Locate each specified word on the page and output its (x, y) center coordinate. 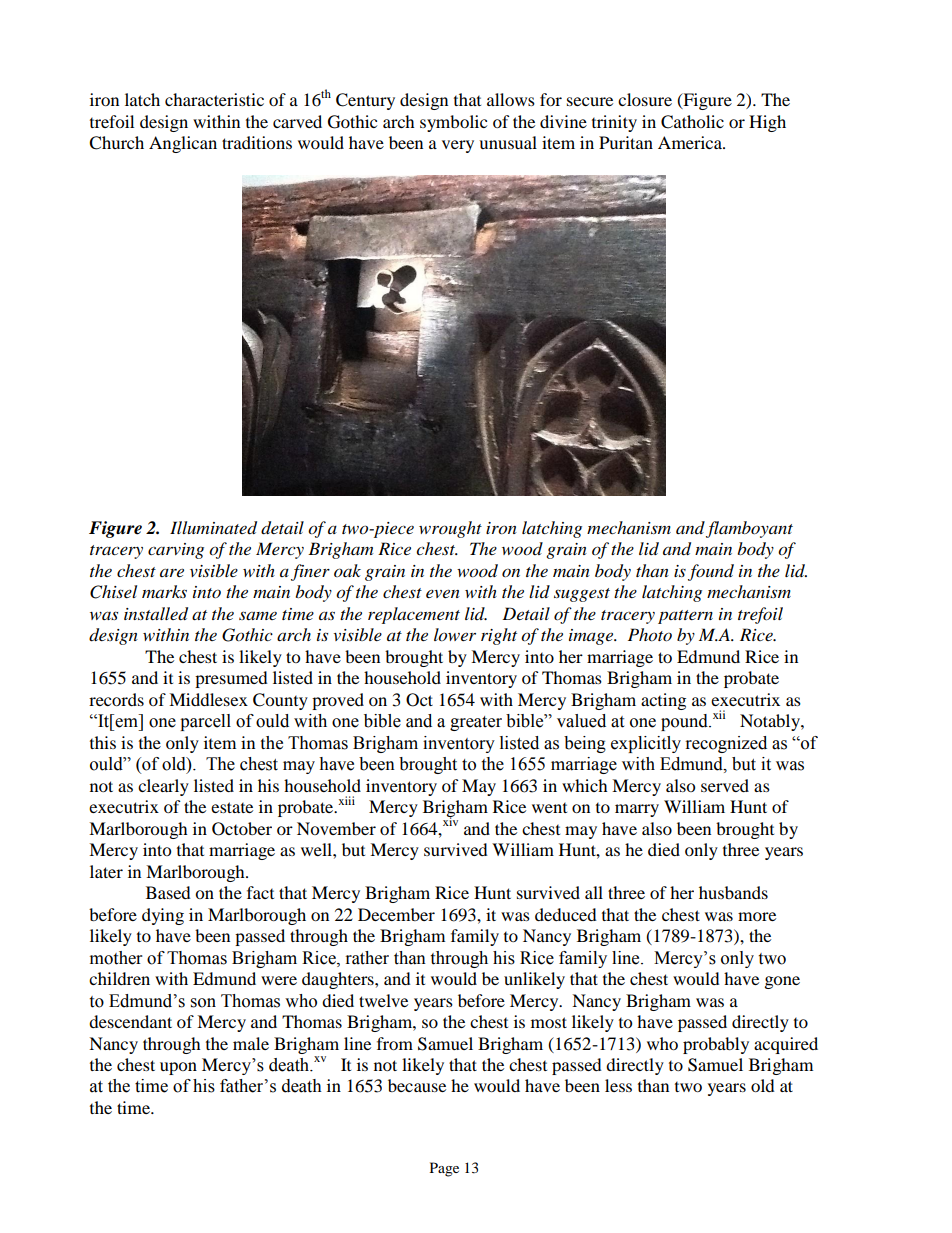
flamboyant (749, 529)
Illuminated (213, 528)
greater (476, 723)
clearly (163, 787)
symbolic (453, 123)
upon (178, 1068)
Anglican (183, 144)
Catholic (692, 122)
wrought (450, 529)
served (725, 785)
